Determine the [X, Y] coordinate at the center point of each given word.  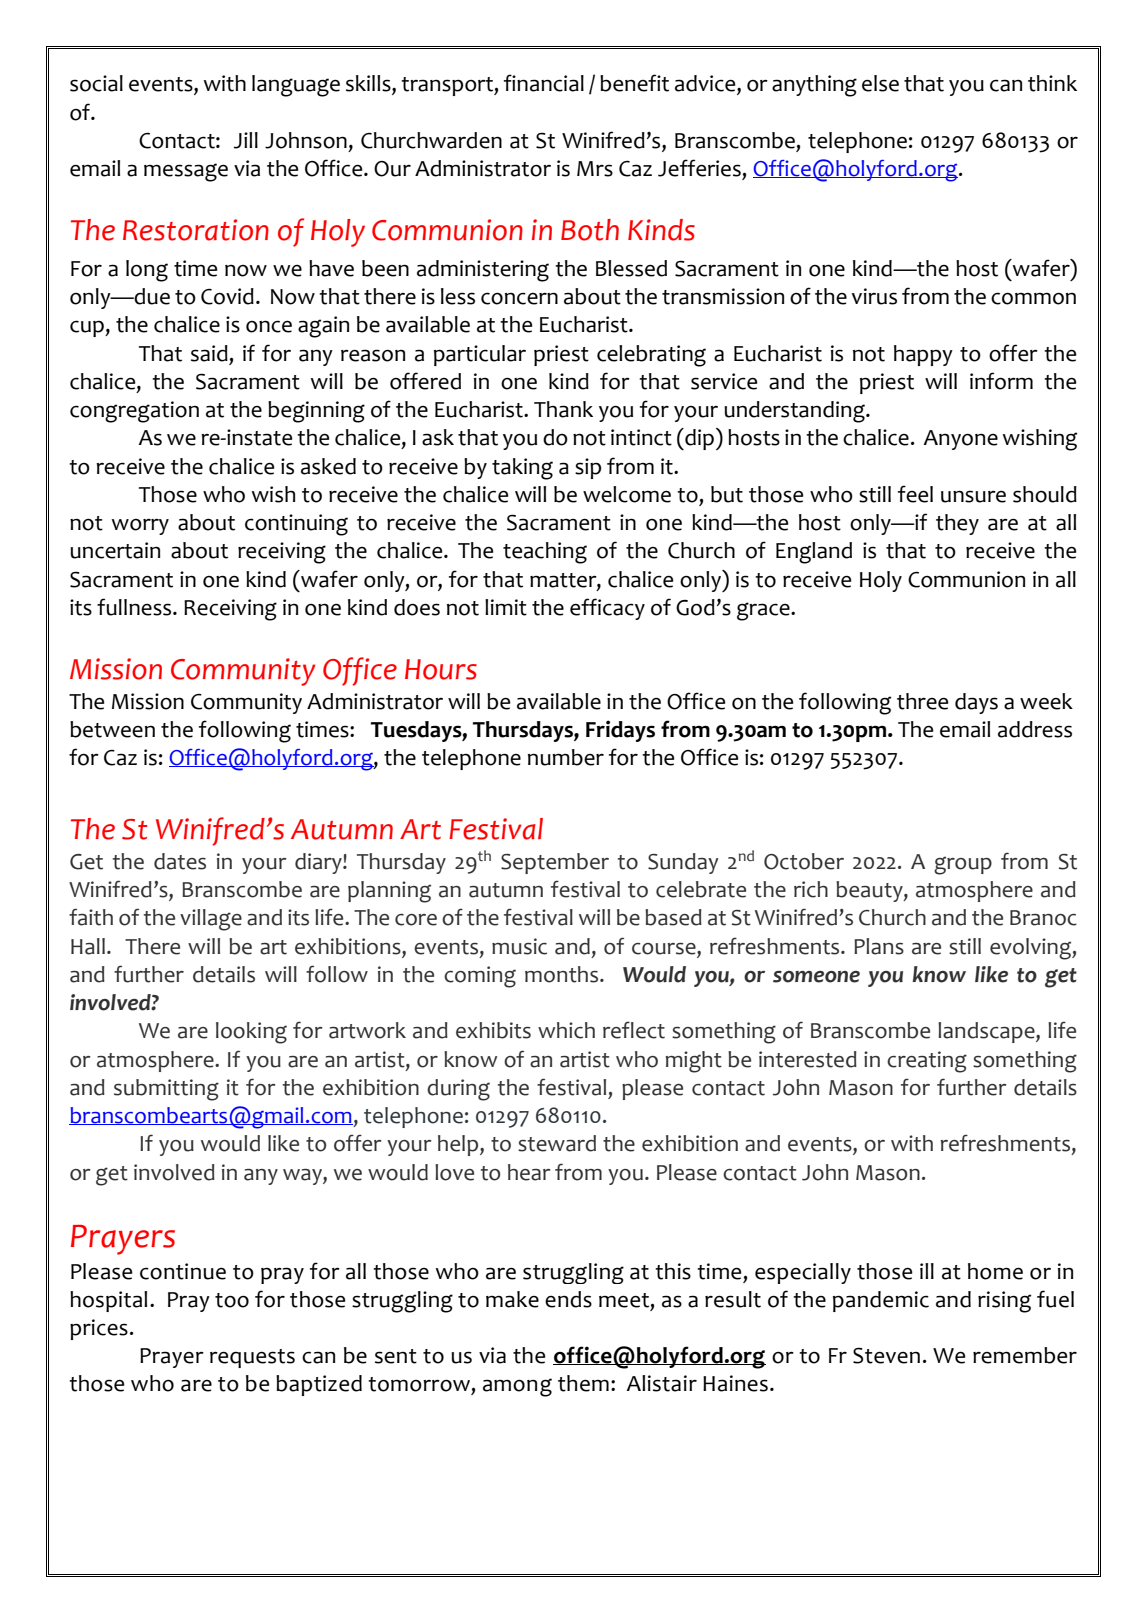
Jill [246, 140]
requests [252, 1358]
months [563, 974]
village [211, 920]
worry [140, 527]
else [880, 83]
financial [544, 83]
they [957, 524]
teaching [545, 553]
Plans [879, 946]
